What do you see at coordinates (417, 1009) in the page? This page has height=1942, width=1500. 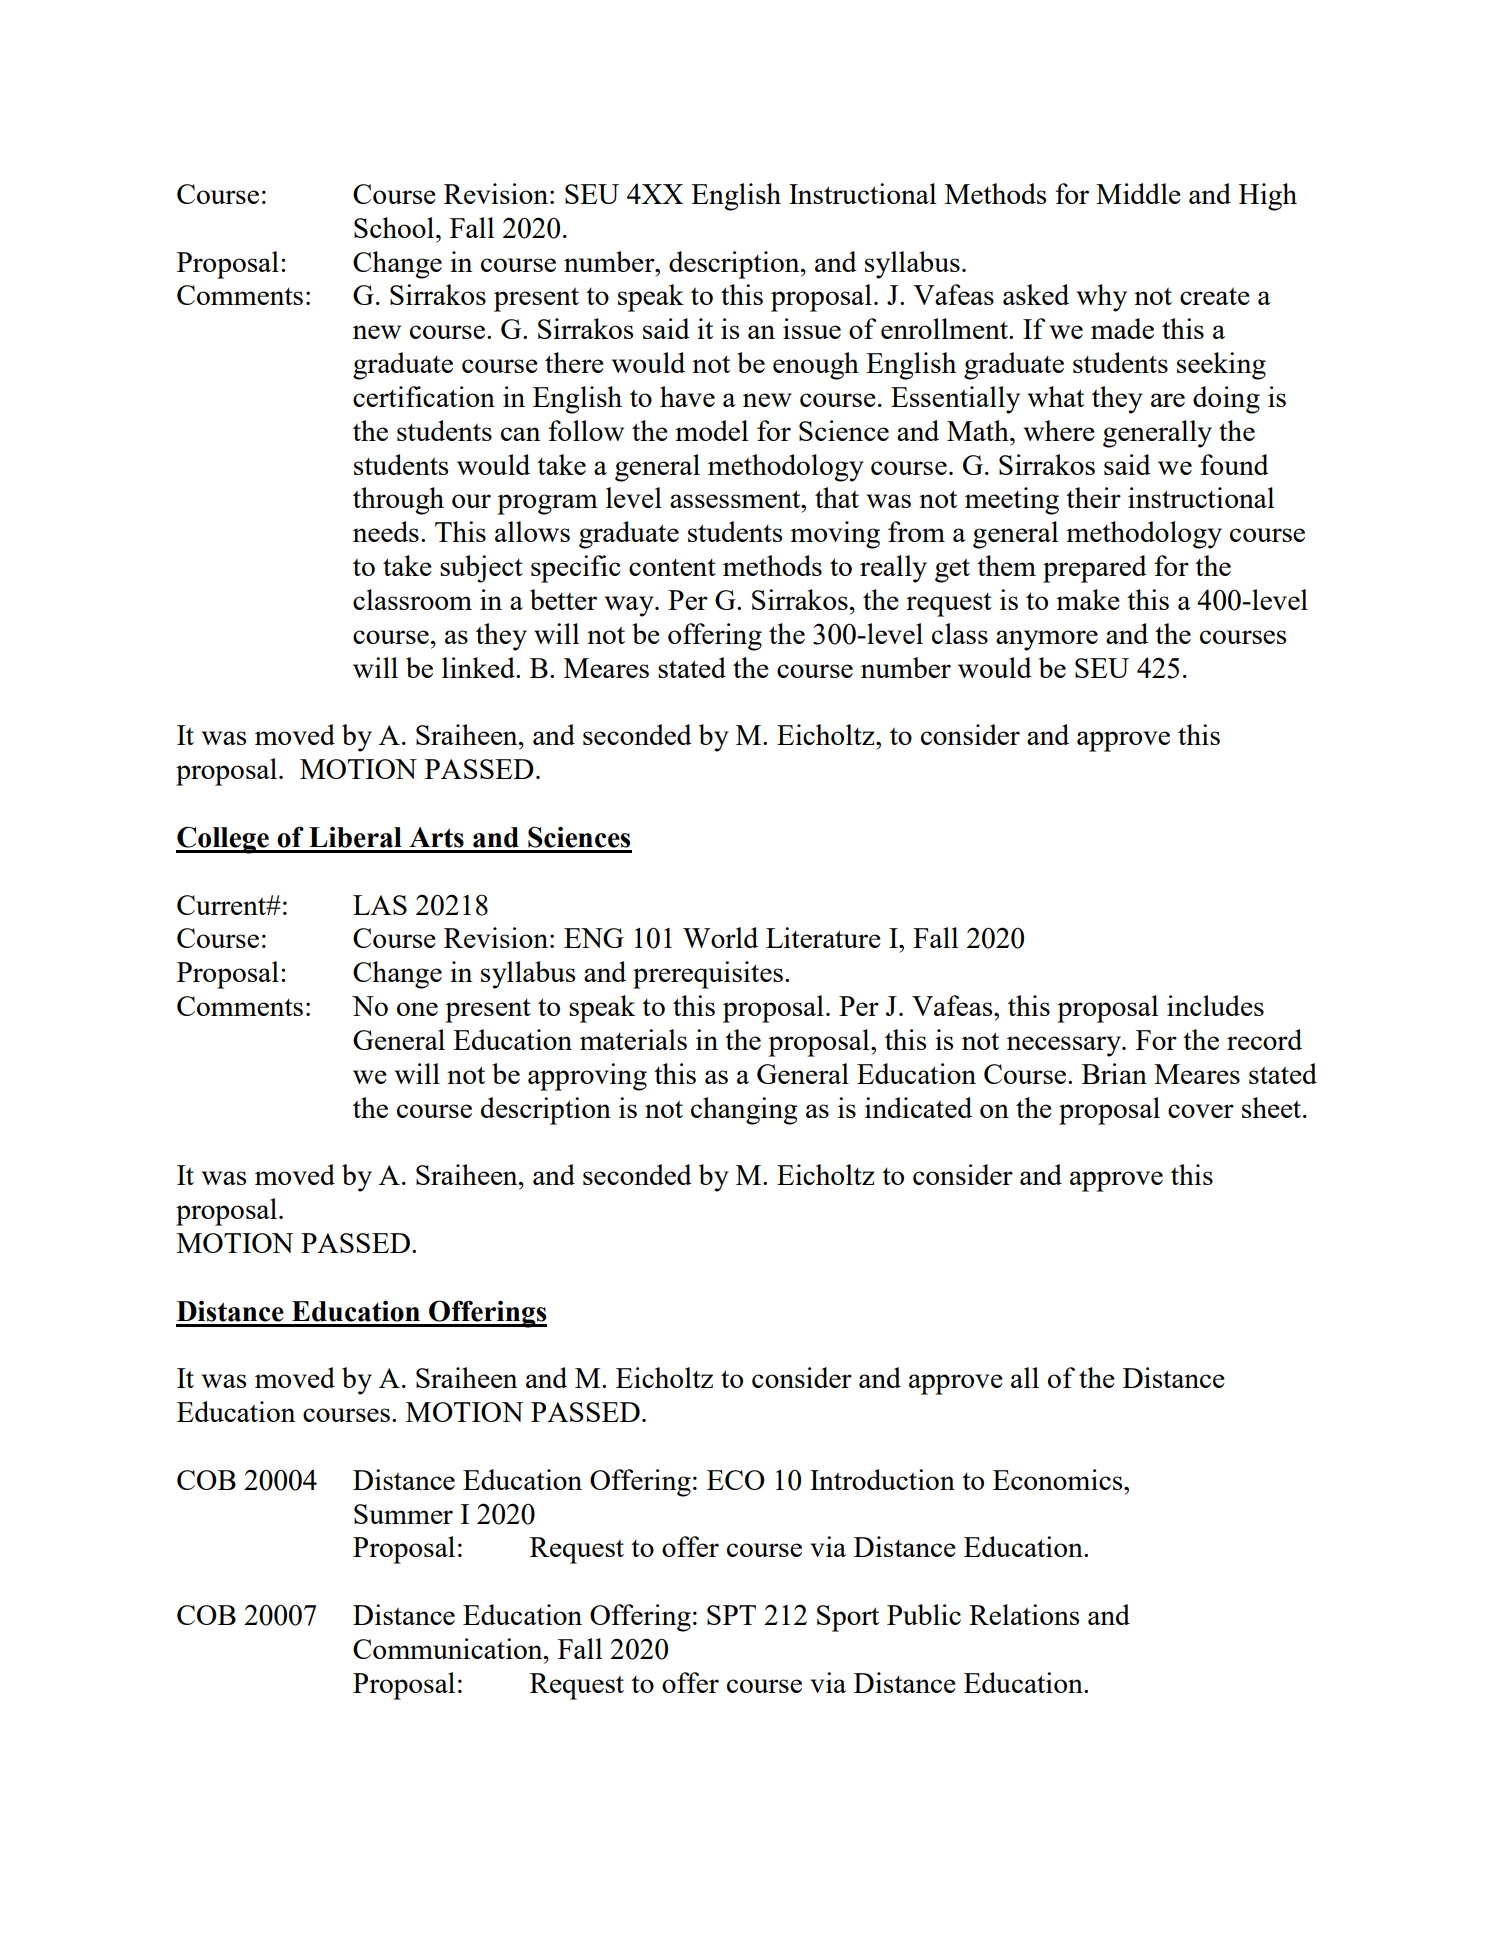 I see `one` at bounding box center [417, 1009].
